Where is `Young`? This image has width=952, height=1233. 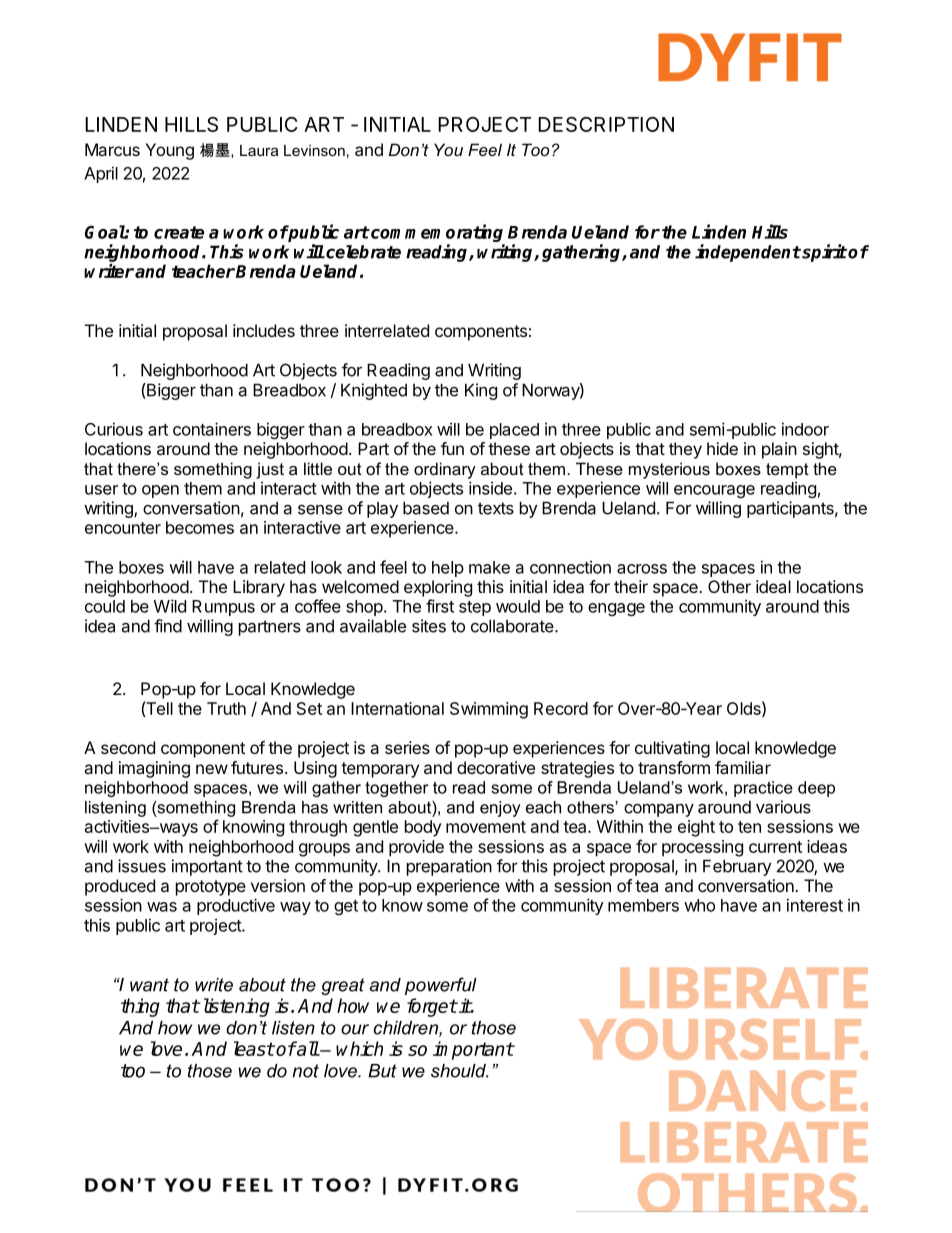
Young is located at coordinates (170, 151).
